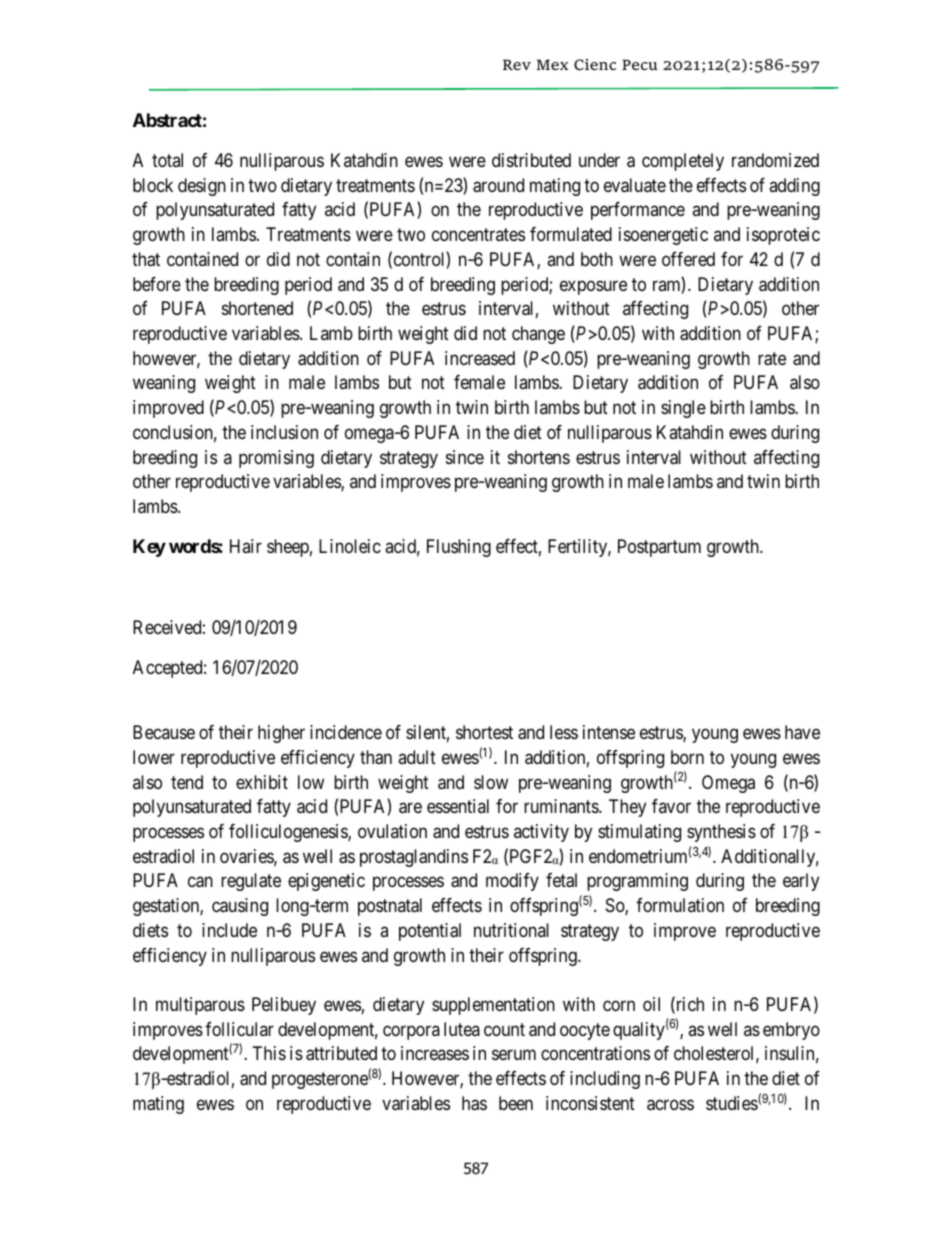 The image size is (952, 1233). Describe the element at coordinates (670, 1105) in the document. I see `across` at that location.
